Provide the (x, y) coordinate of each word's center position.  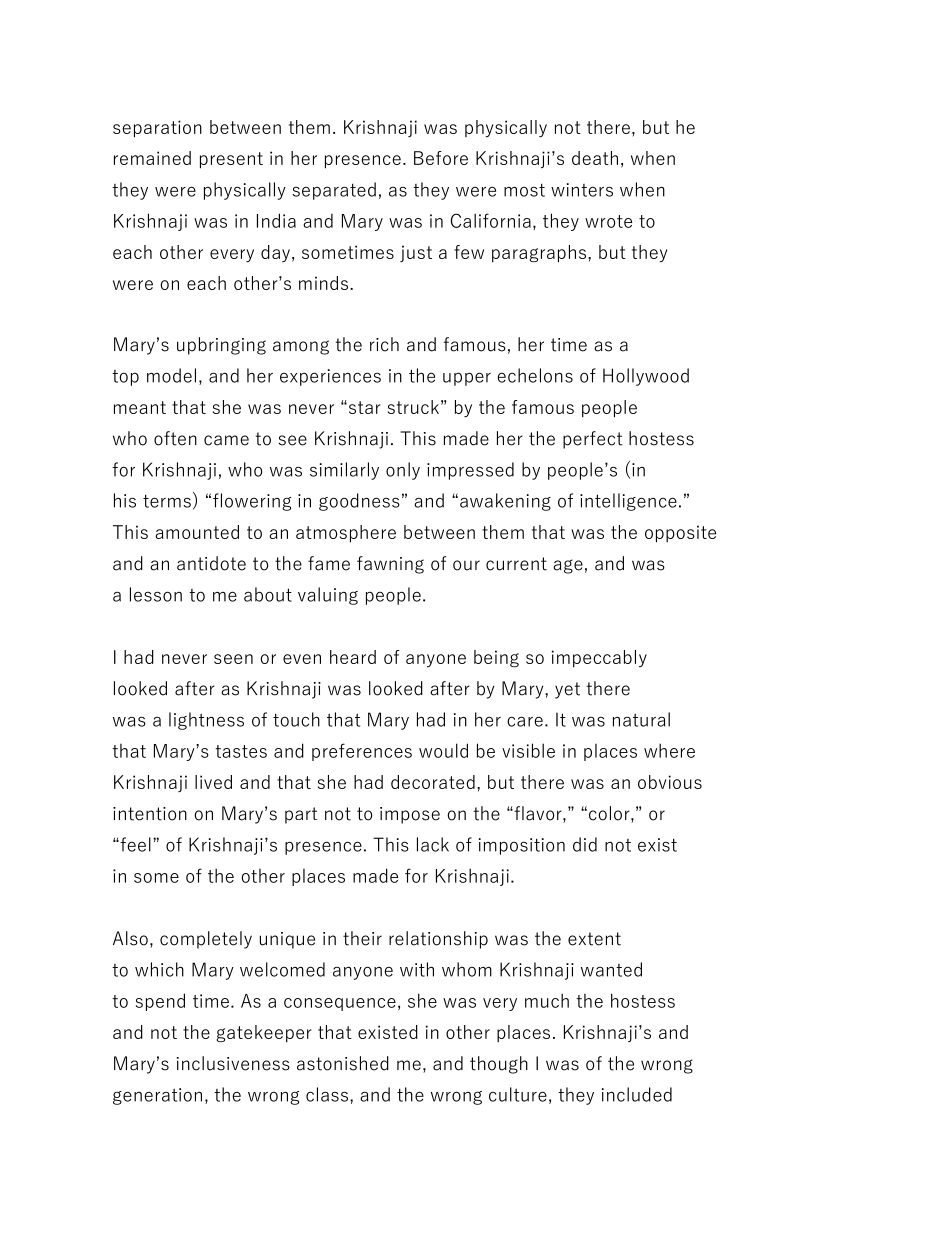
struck (413, 407)
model (171, 375)
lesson (156, 594)
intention (150, 814)
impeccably (599, 659)
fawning (390, 565)
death (595, 158)
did (585, 844)
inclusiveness (233, 1063)
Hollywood (646, 377)
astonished (343, 1063)
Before (441, 158)
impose (410, 815)
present (231, 160)
